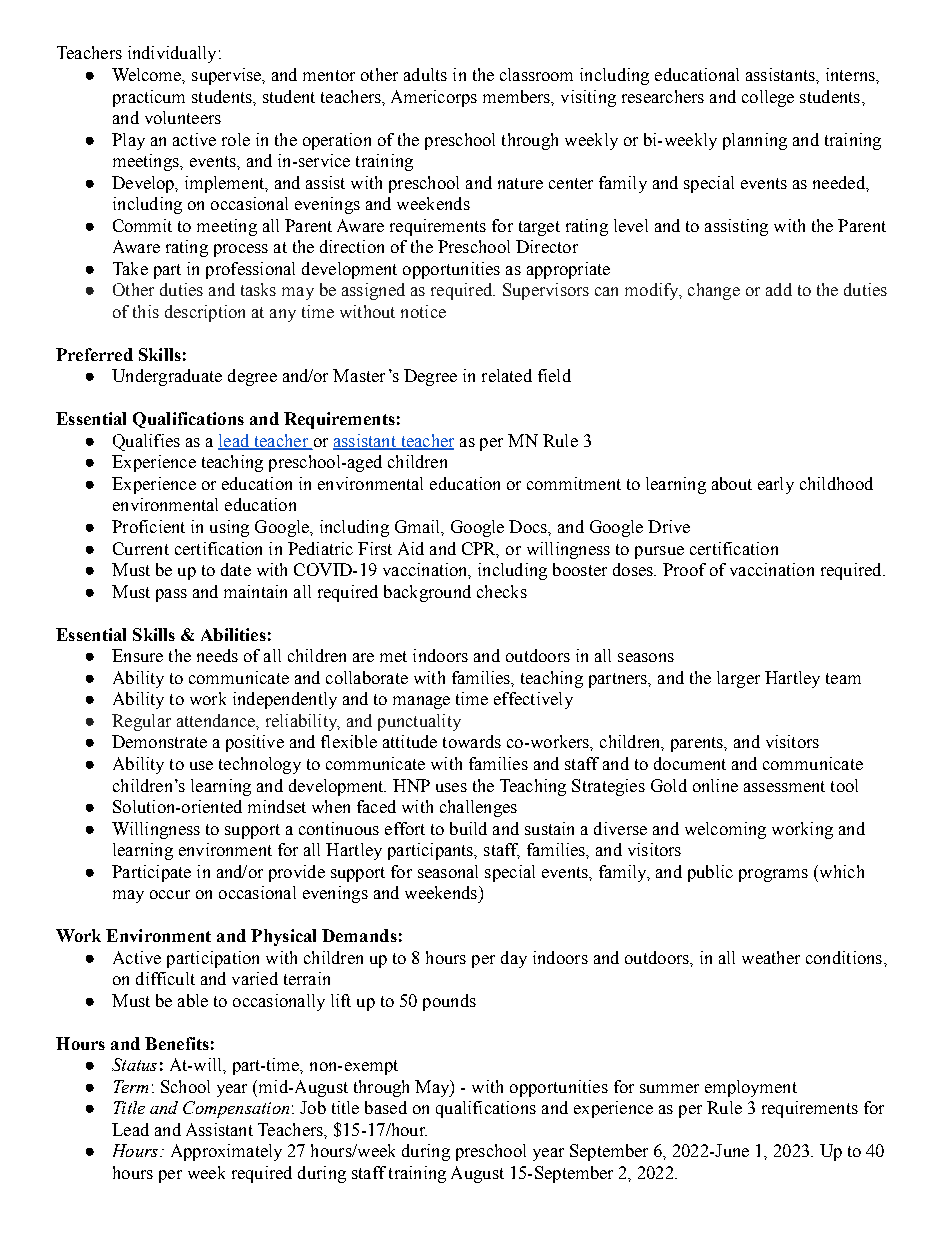 Image resolution: width=952 pixels, height=1233 pixels. Describe the element at coordinates (518, 97) in the screenshot. I see `members` at that location.
